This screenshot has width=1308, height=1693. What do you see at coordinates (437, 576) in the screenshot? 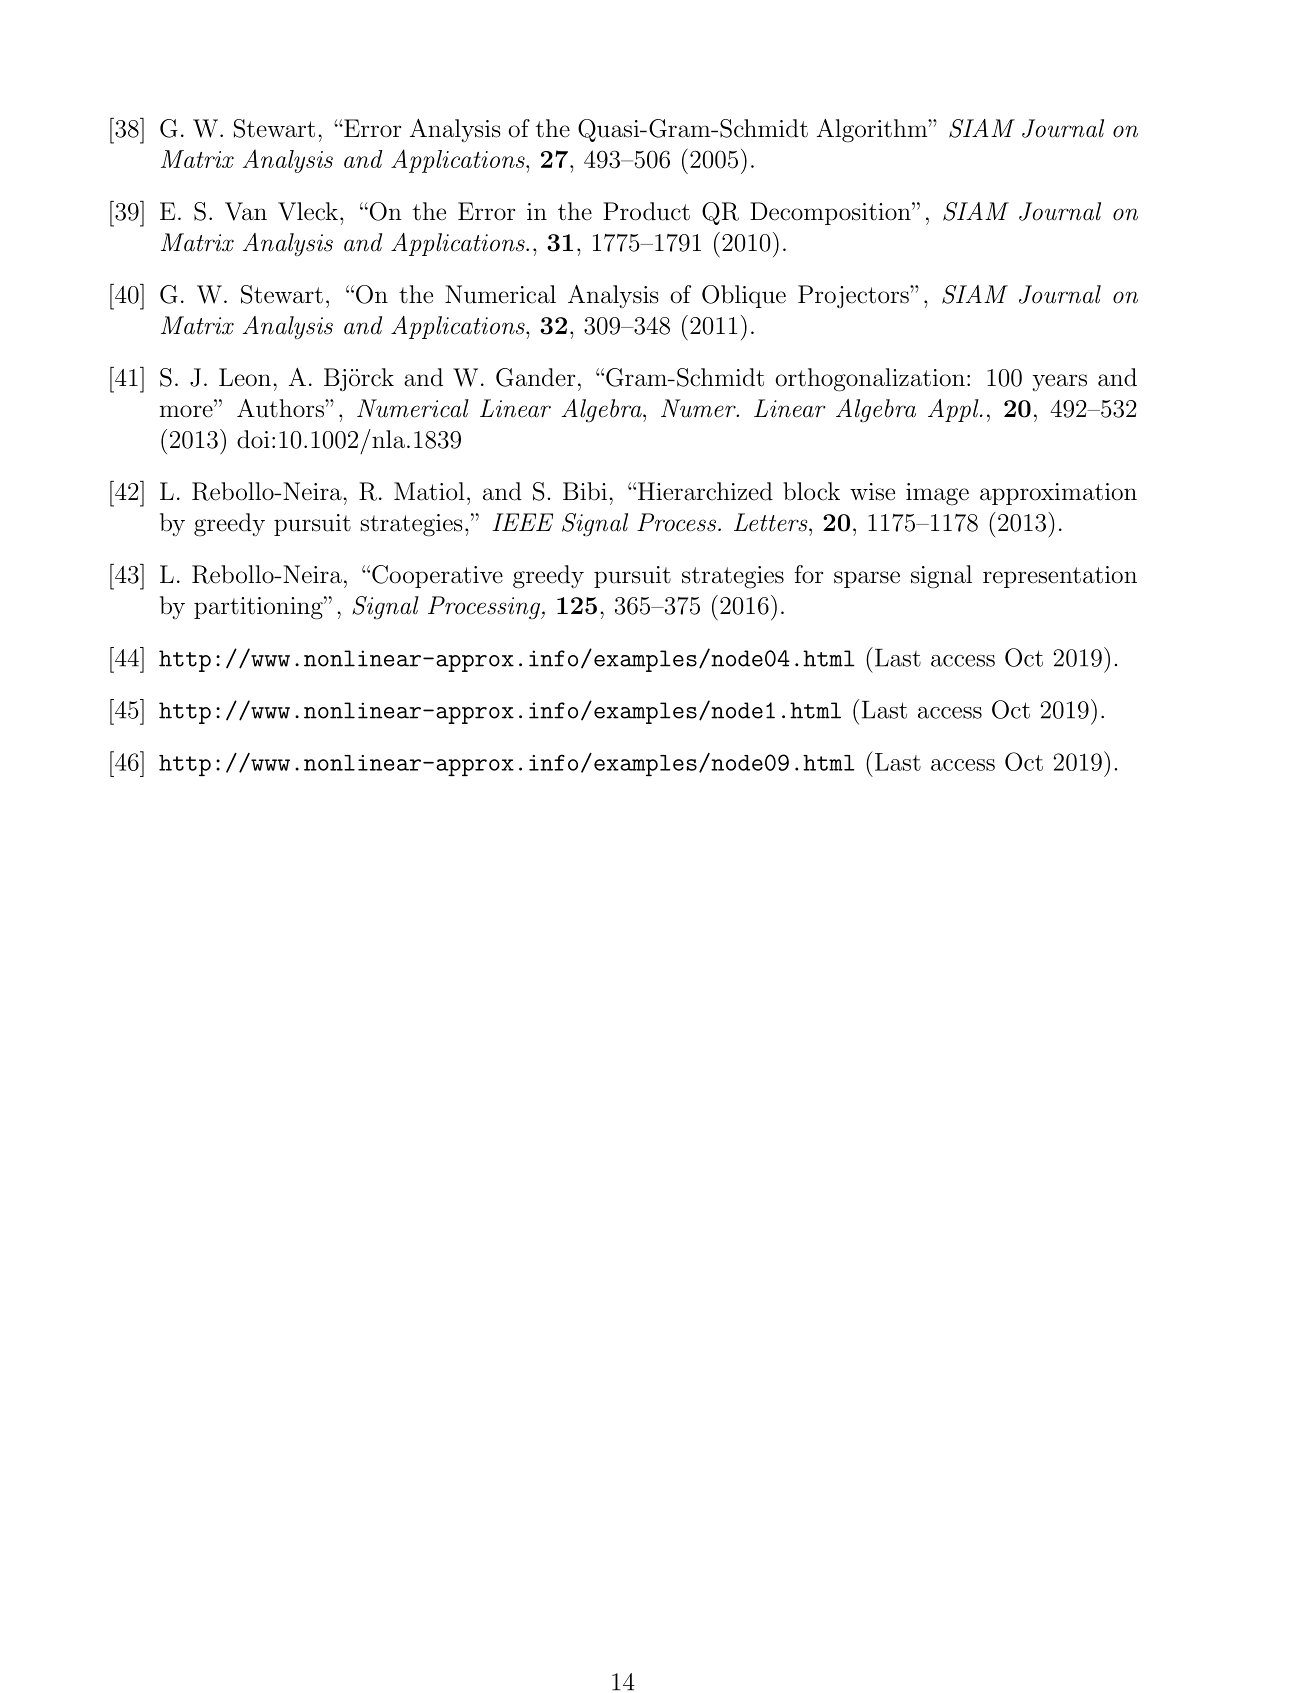
I see `Cooperative` at bounding box center [437, 576].
